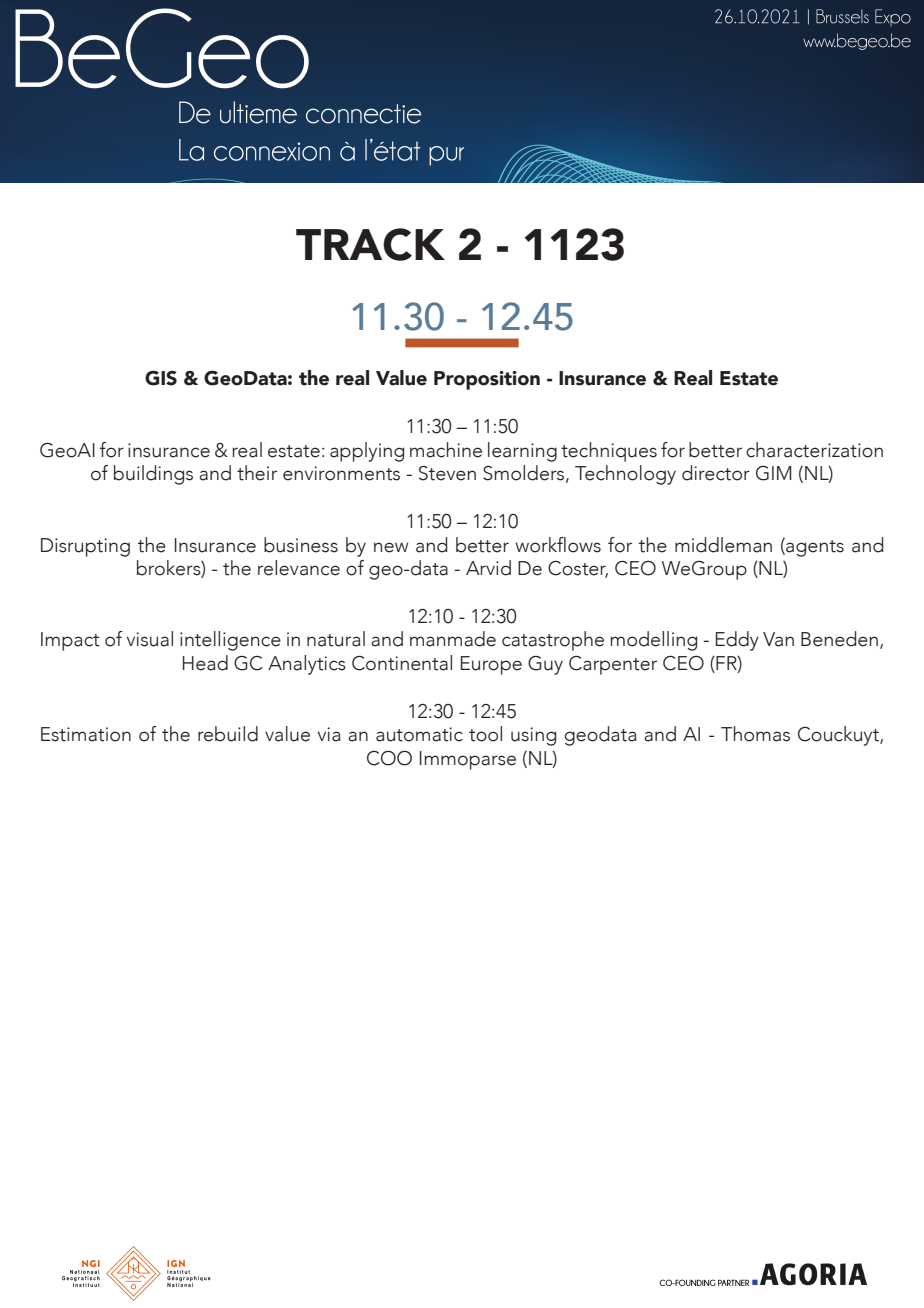 The height and width of the page is (1308, 924). What do you see at coordinates (153, 475) in the page?
I see `buildings` at bounding box center [153, 475].
